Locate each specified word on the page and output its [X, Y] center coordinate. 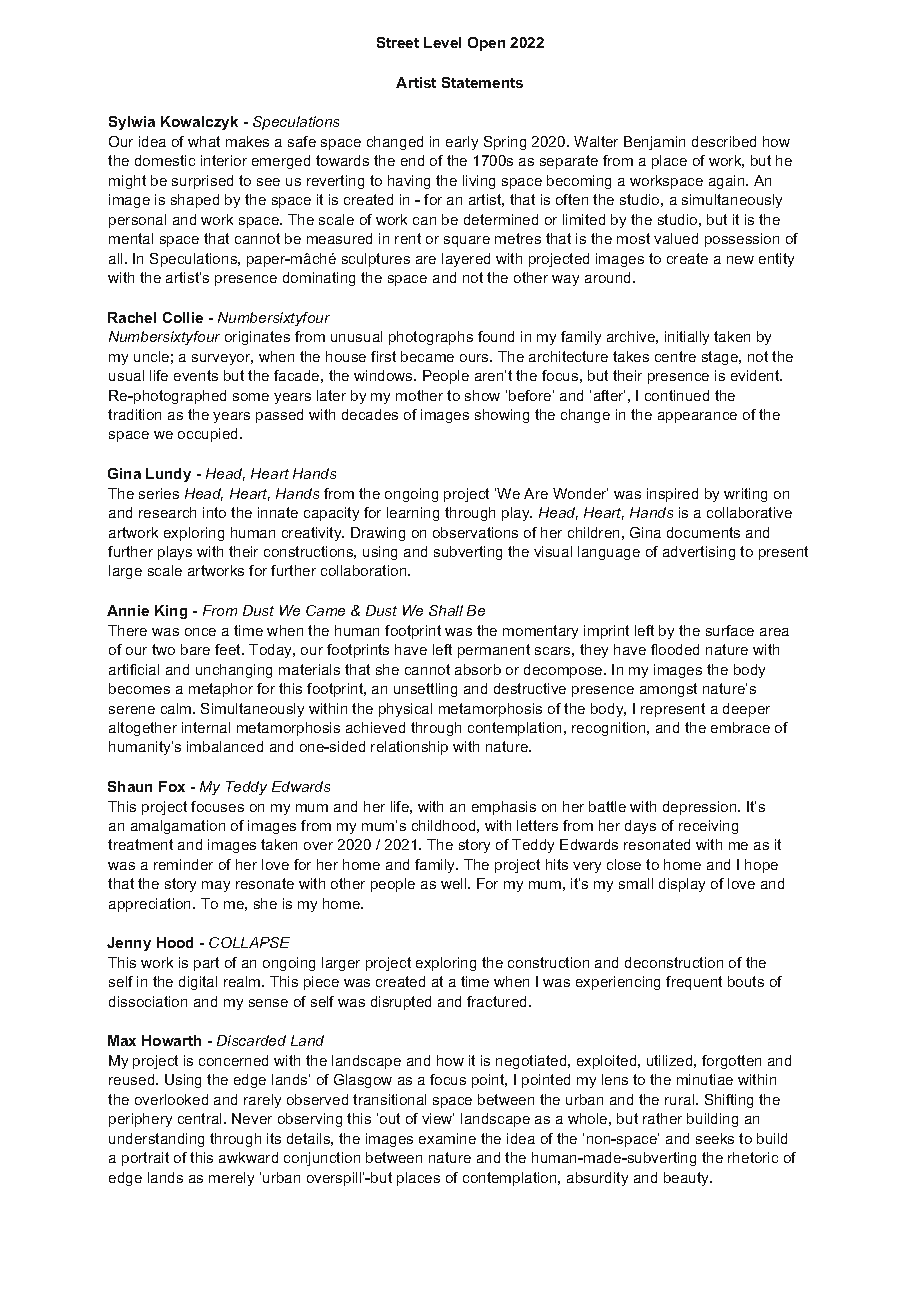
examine [447, 1138]
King [171, 612]
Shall [446, 610]
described [724, 141]
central [201, 1118]
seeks [715, 1138]
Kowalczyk [199, 123]
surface [730, 630]
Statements [482, 82]
